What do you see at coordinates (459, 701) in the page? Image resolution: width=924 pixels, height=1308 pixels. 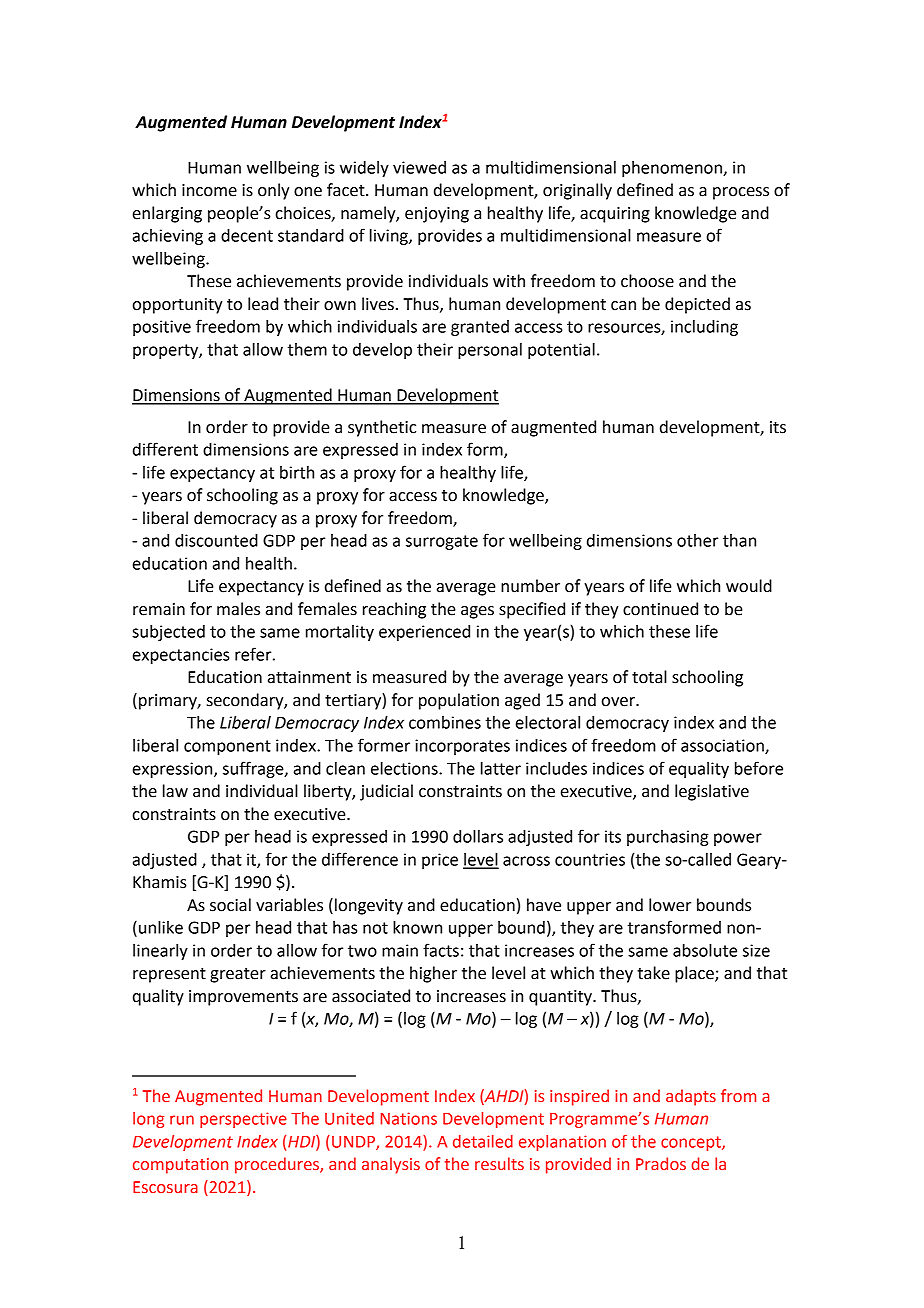 I see `population` at bounding box center [459, 701].
